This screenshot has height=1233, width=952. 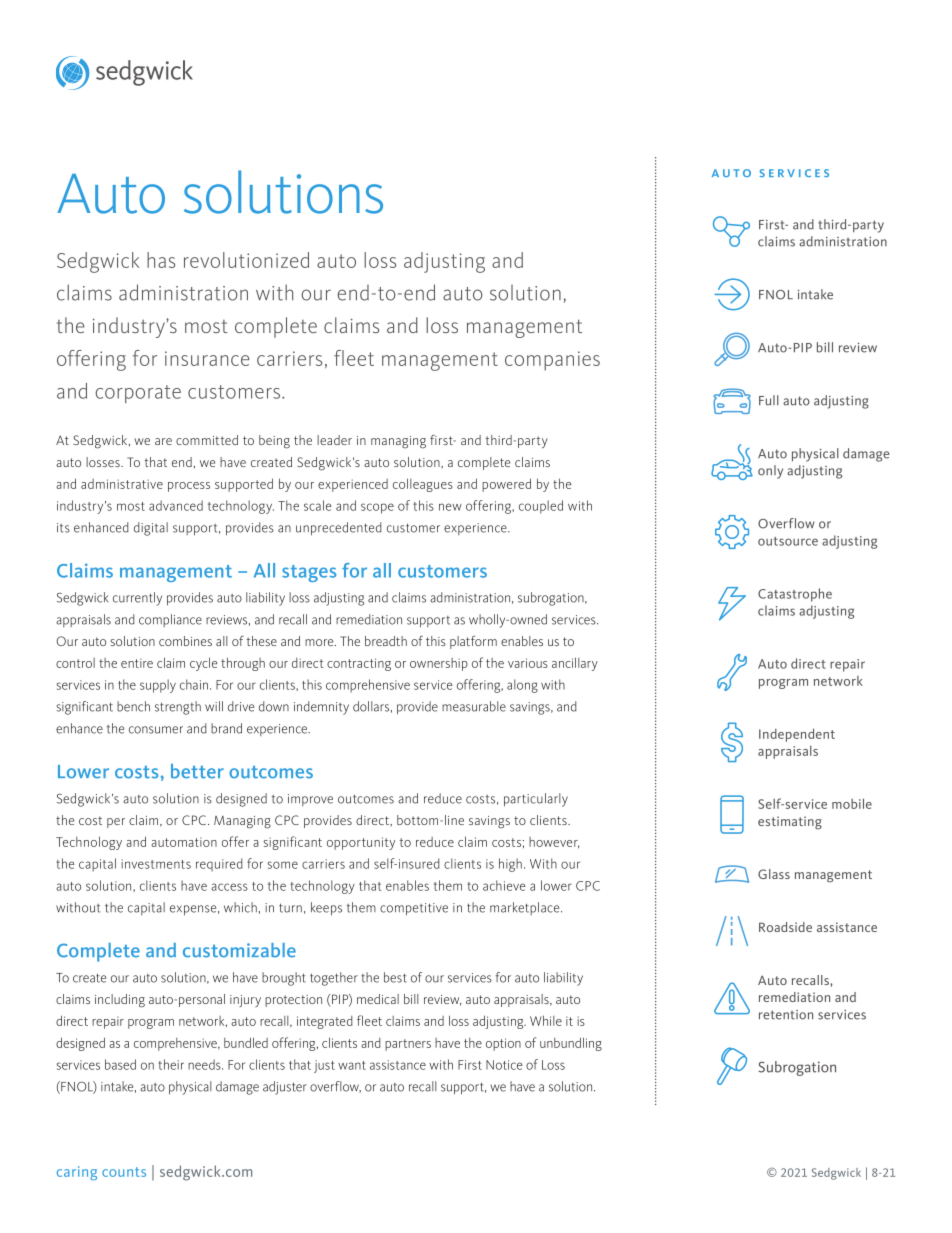 What do you see at coordinates (504, 1065) in the screenshot?
I see `Notice` at bounding box center [504, 1065].
